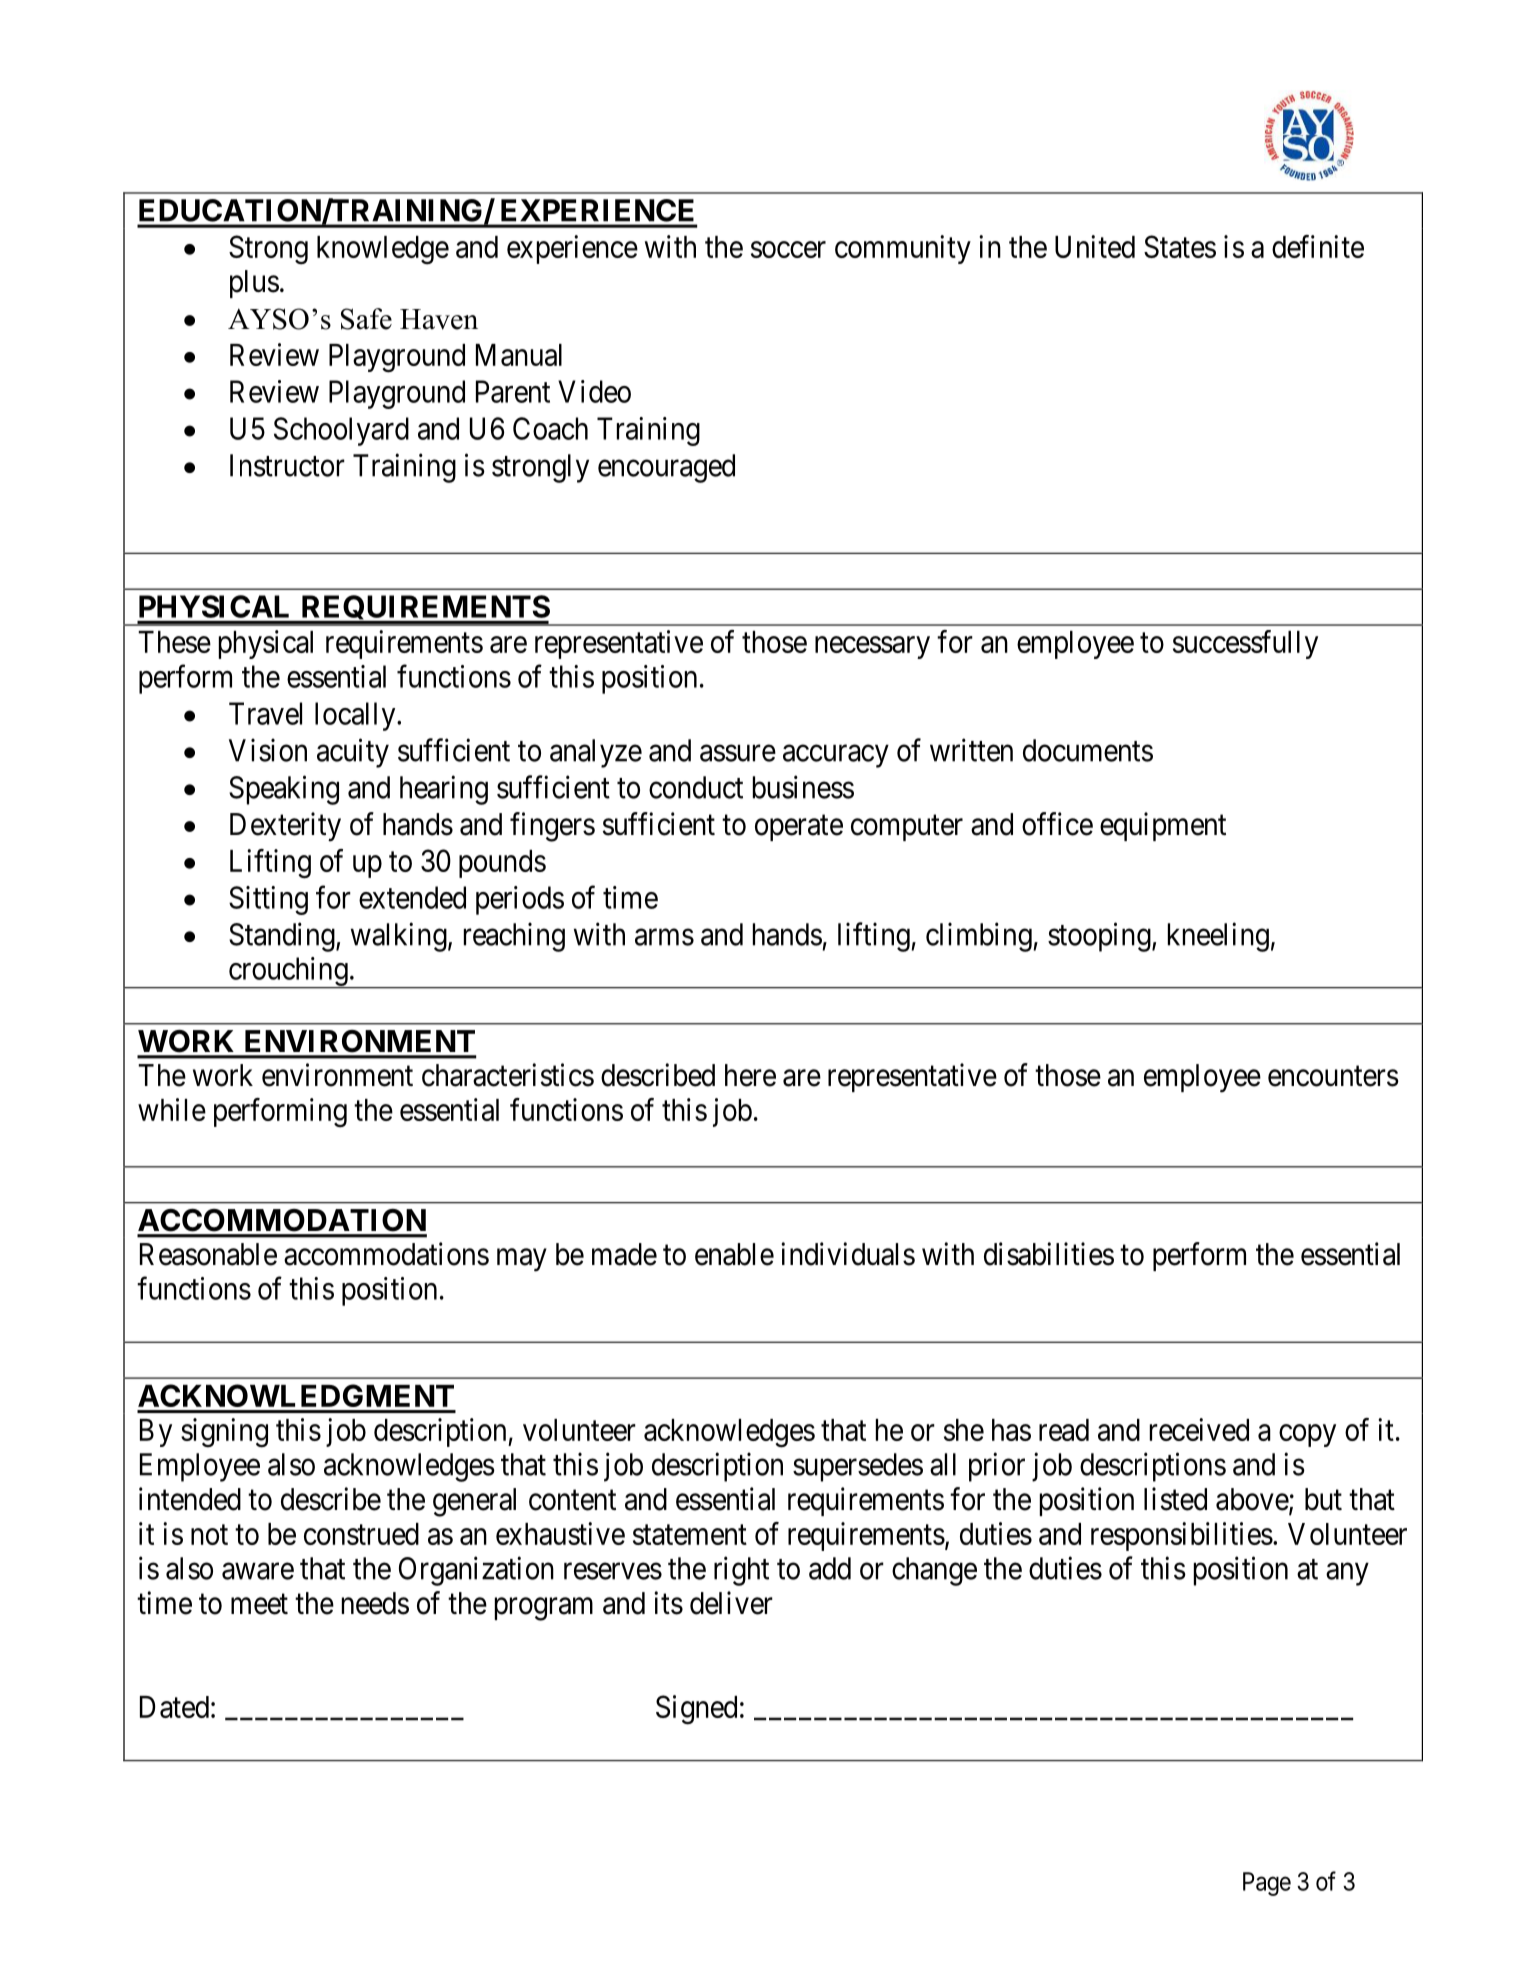  What do you see at coordinates (799, 828) in the screenshot?
I see `operate` at bounding box center [799, 828].
